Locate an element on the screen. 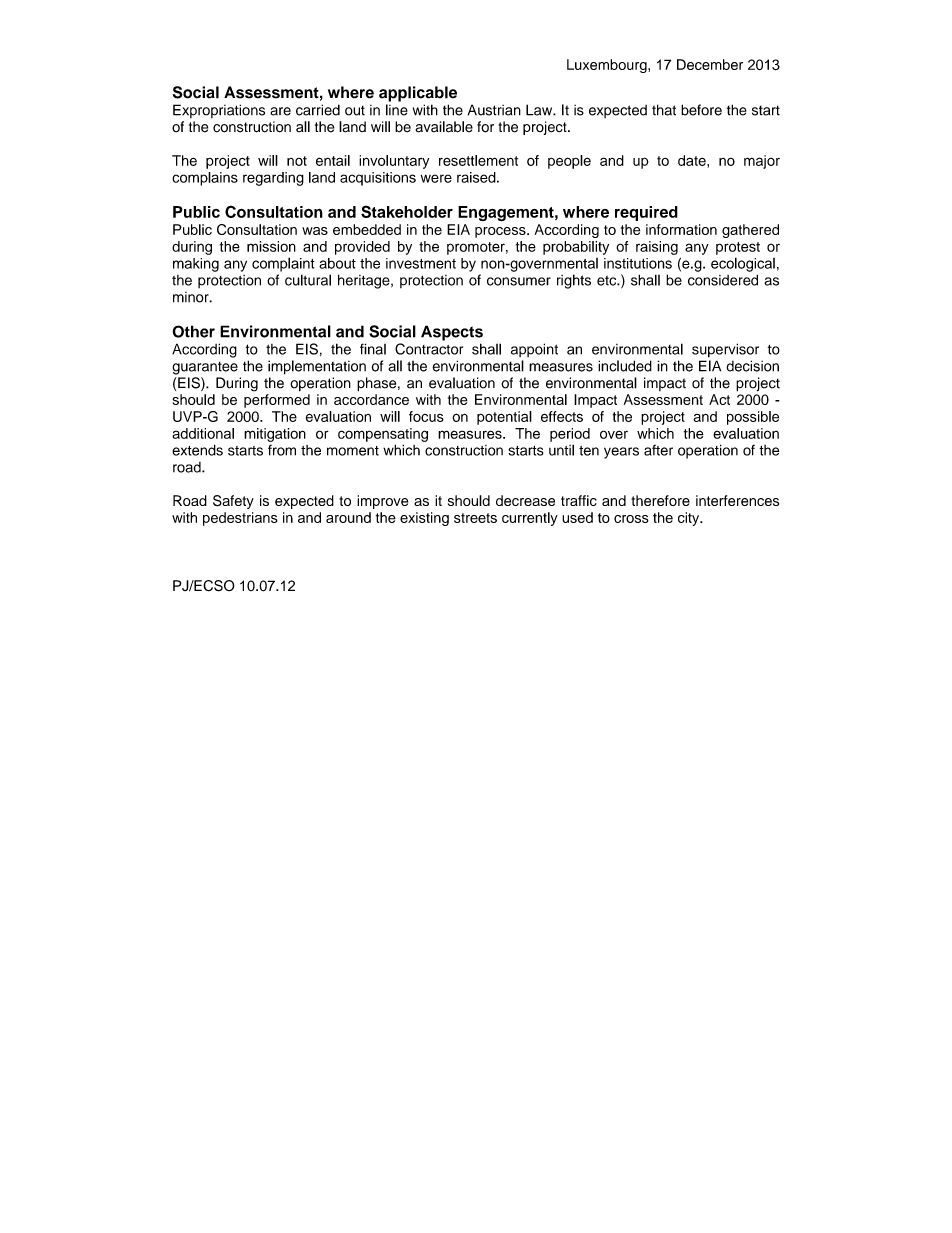 The height and width of the screenshot is (1233, 952). are is located at coordinates (280, 111).
